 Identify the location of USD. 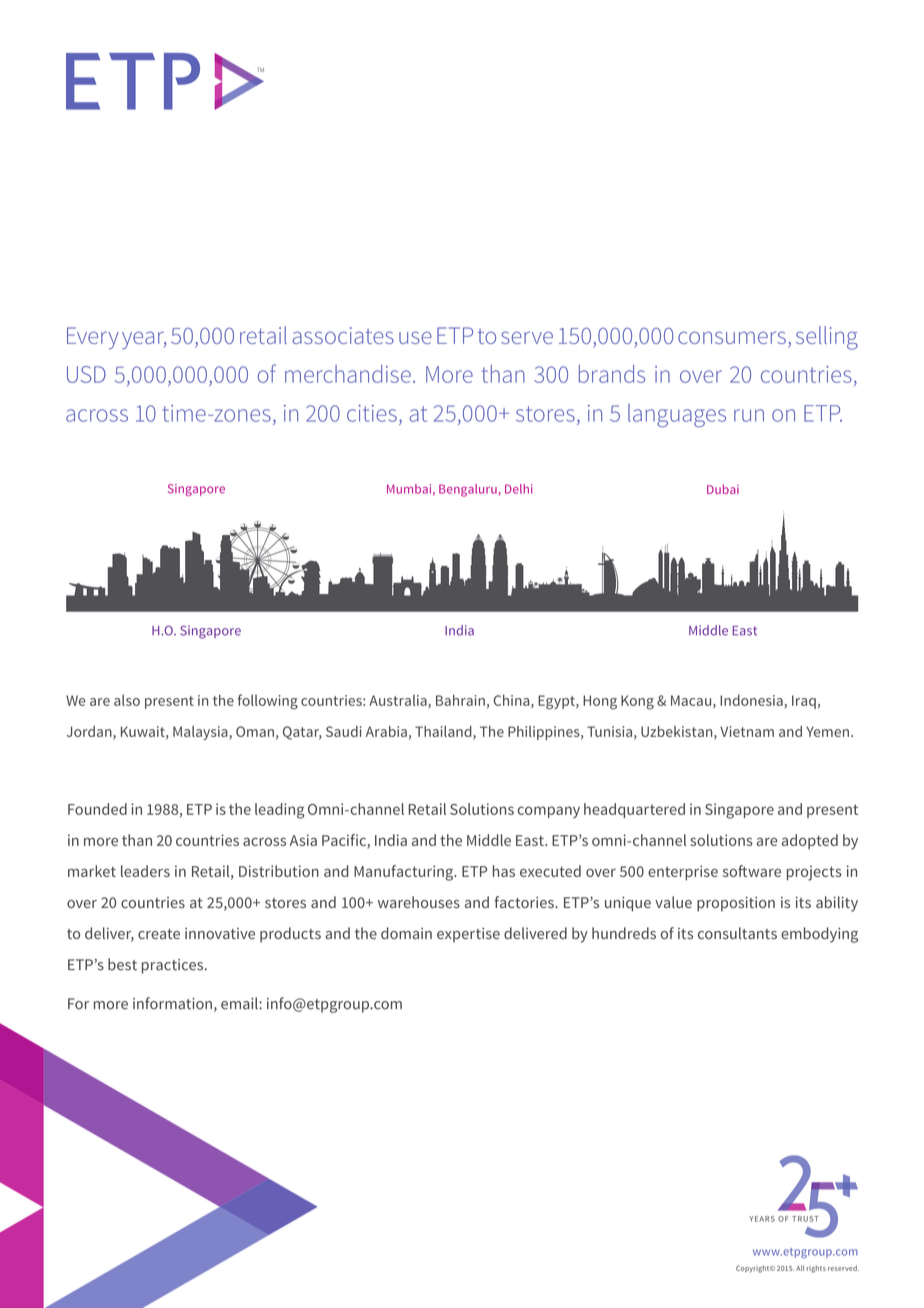
(86, 374).
